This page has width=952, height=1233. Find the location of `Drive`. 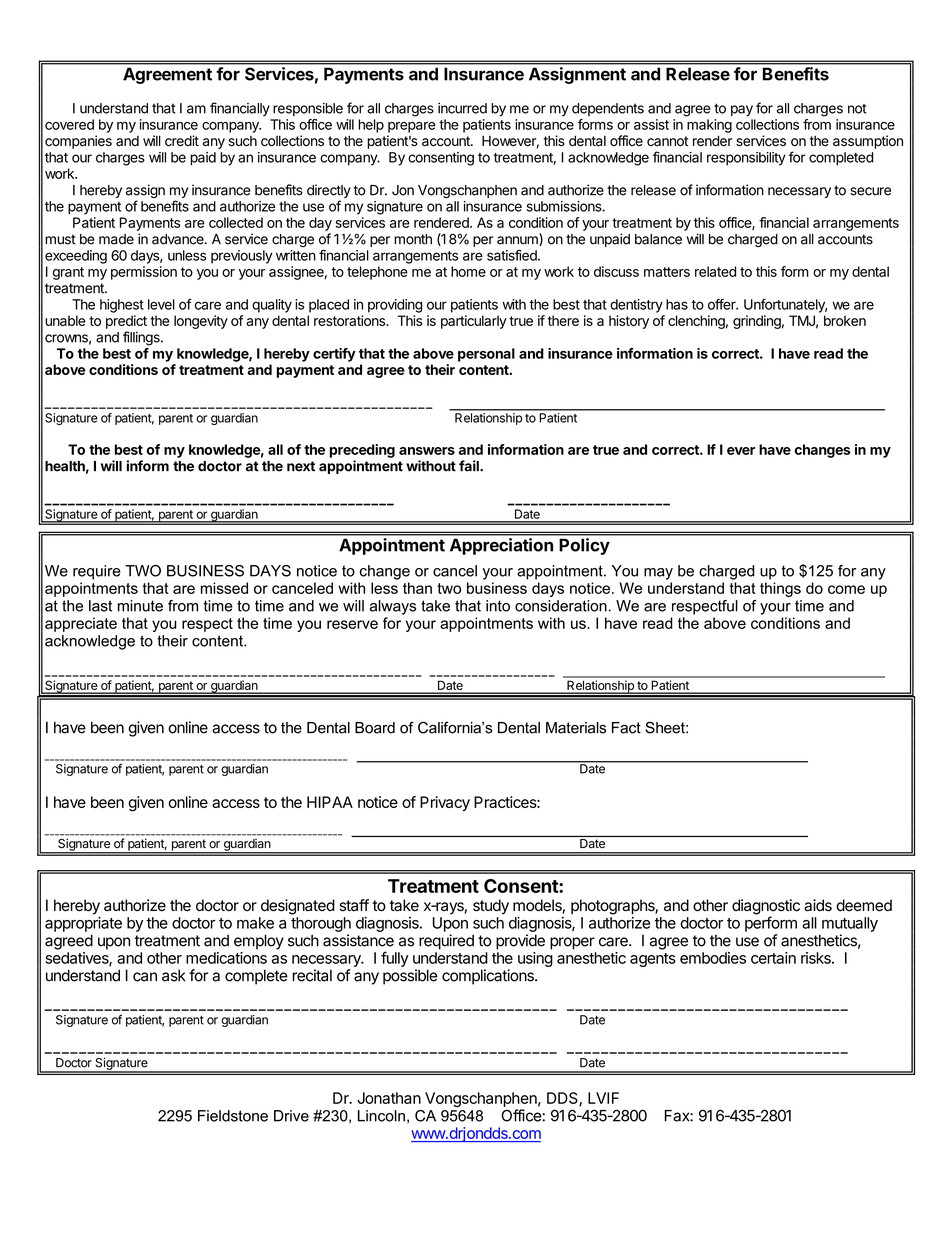

Drive is located at coordinates (291, 1116).
